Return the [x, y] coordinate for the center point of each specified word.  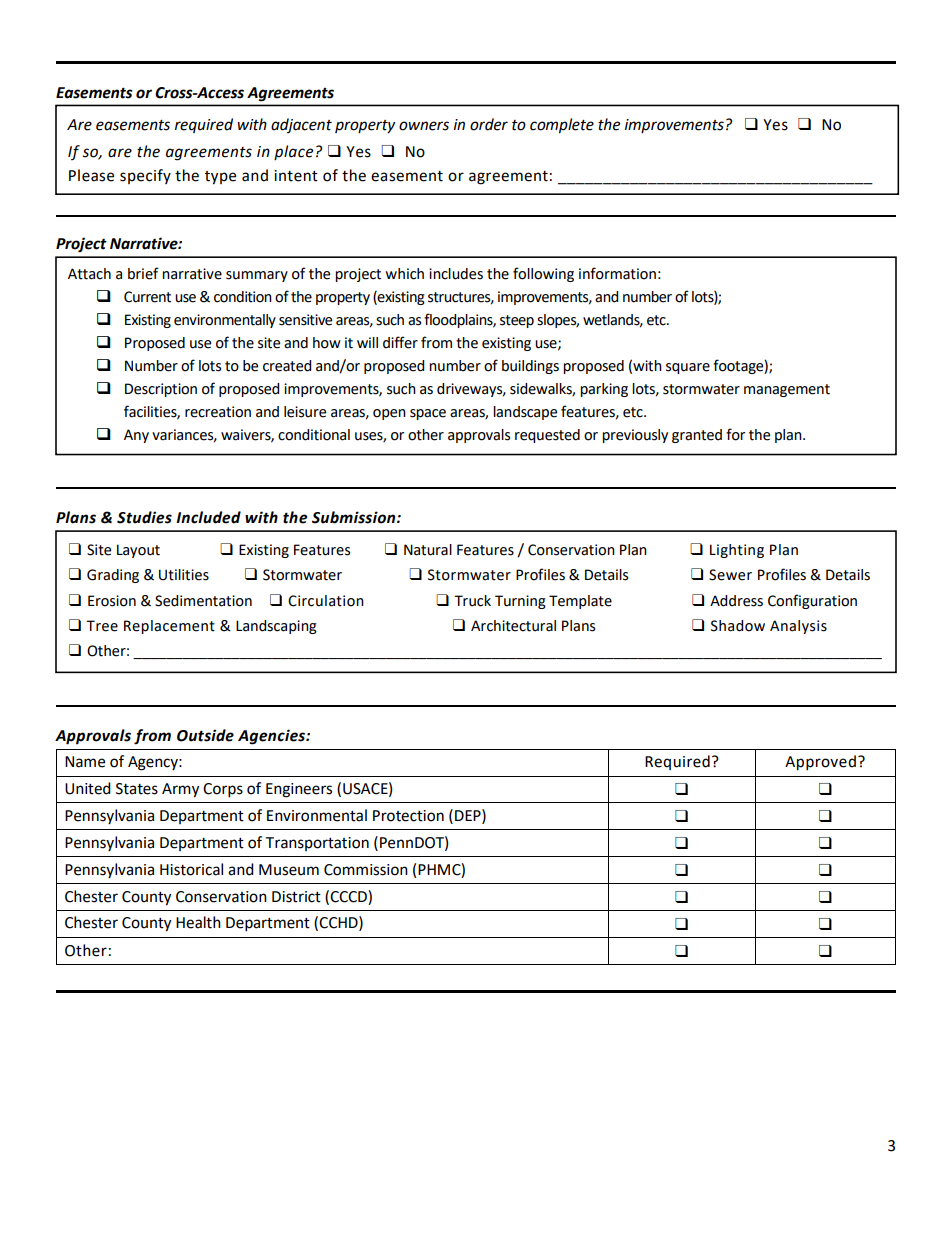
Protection [408, 816]
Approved [820, 763]
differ [400, 342]
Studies [144, 517]
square [688, 368]
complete [562, 126]
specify [145, 176]
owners [424, 126]
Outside [205, 735]
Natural [428, 550]
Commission [366, 870]
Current [147, 297]
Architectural [513, 626]
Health [198, 922]
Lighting [737, 551]
